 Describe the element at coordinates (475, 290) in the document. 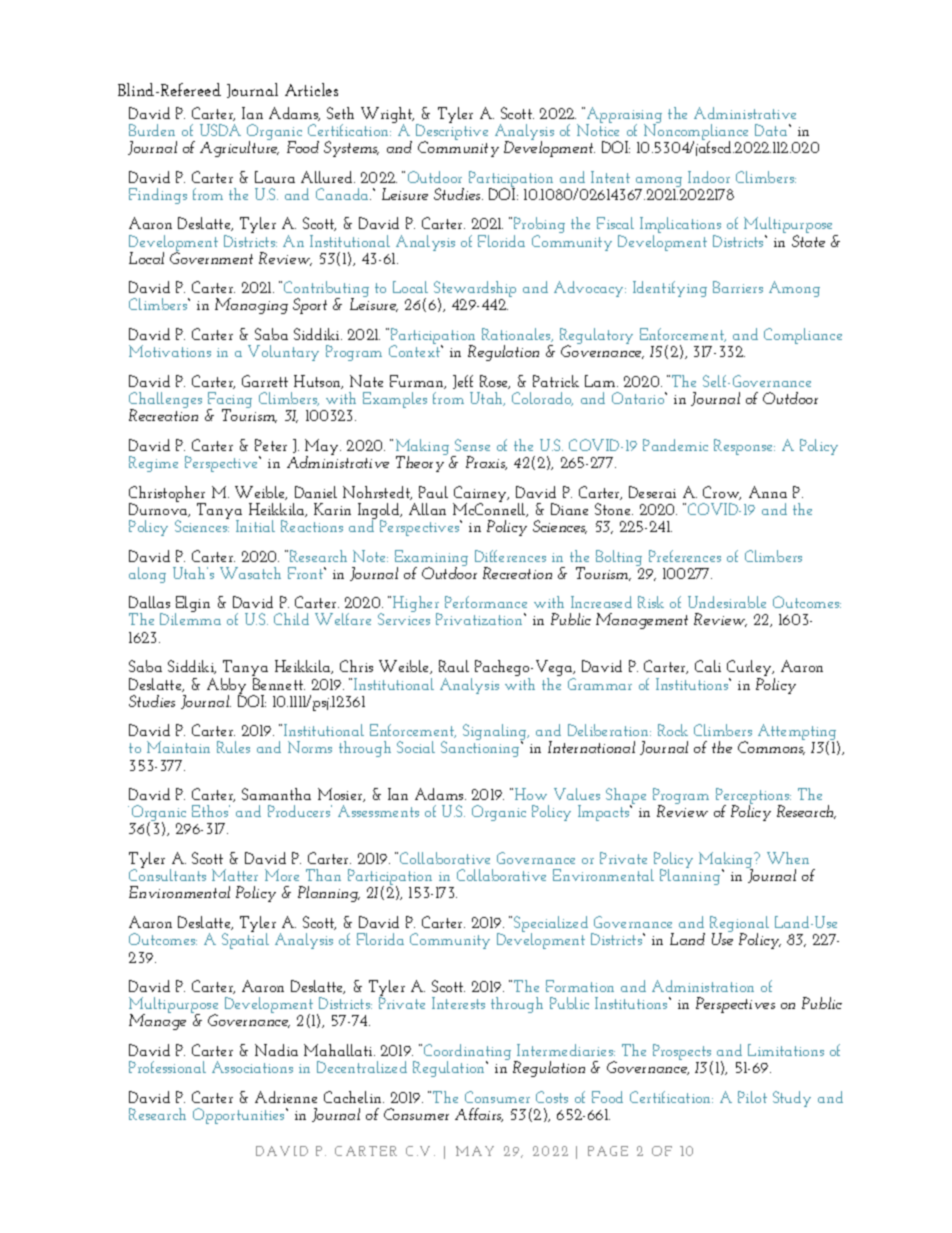

I see `Stewardship` at that location.
